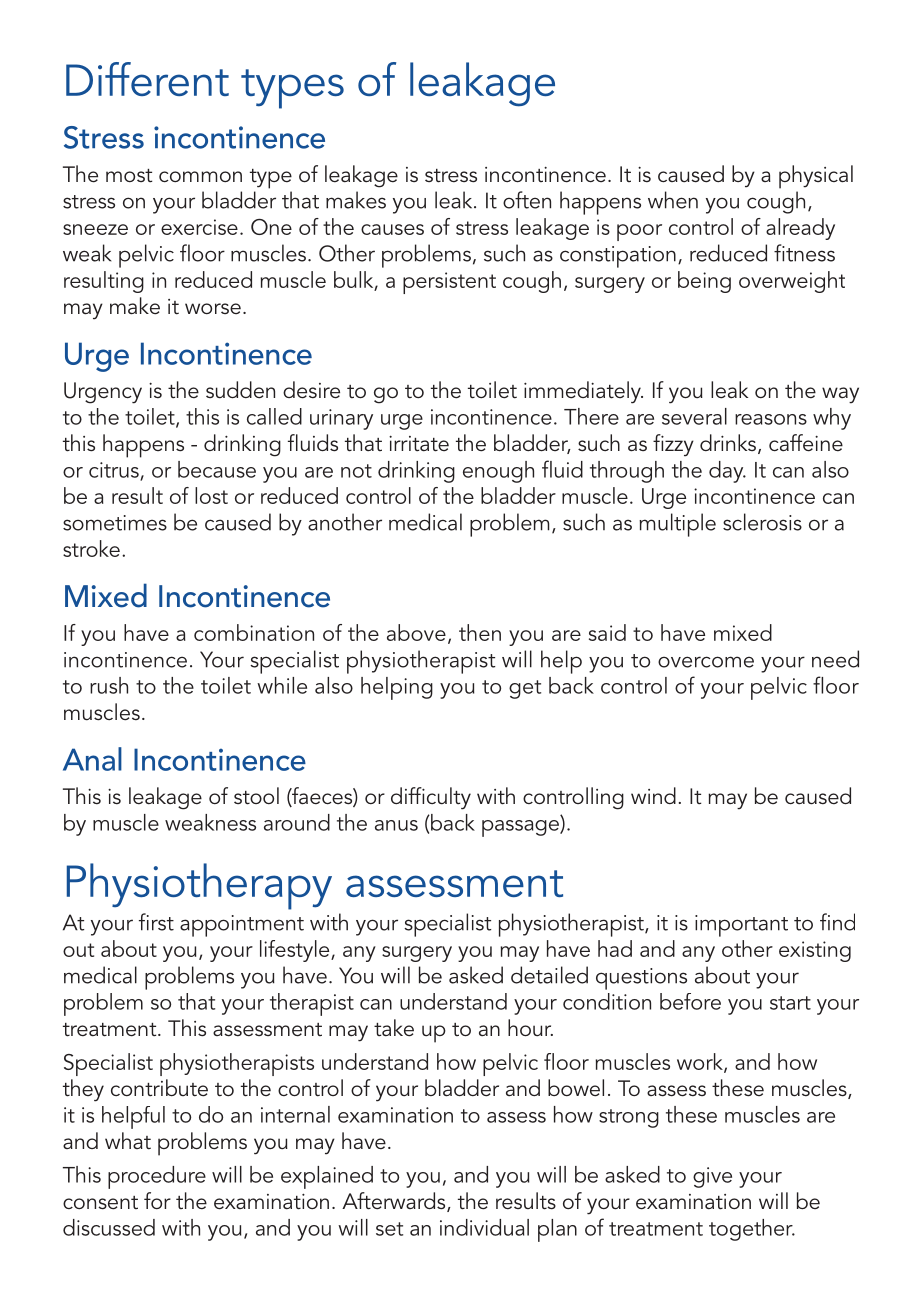 The width and height of the document is (924, 1311). What do you see at coordinates (484, 1227) in the document?
I see `individual` at bounding box center [484, 1227].
